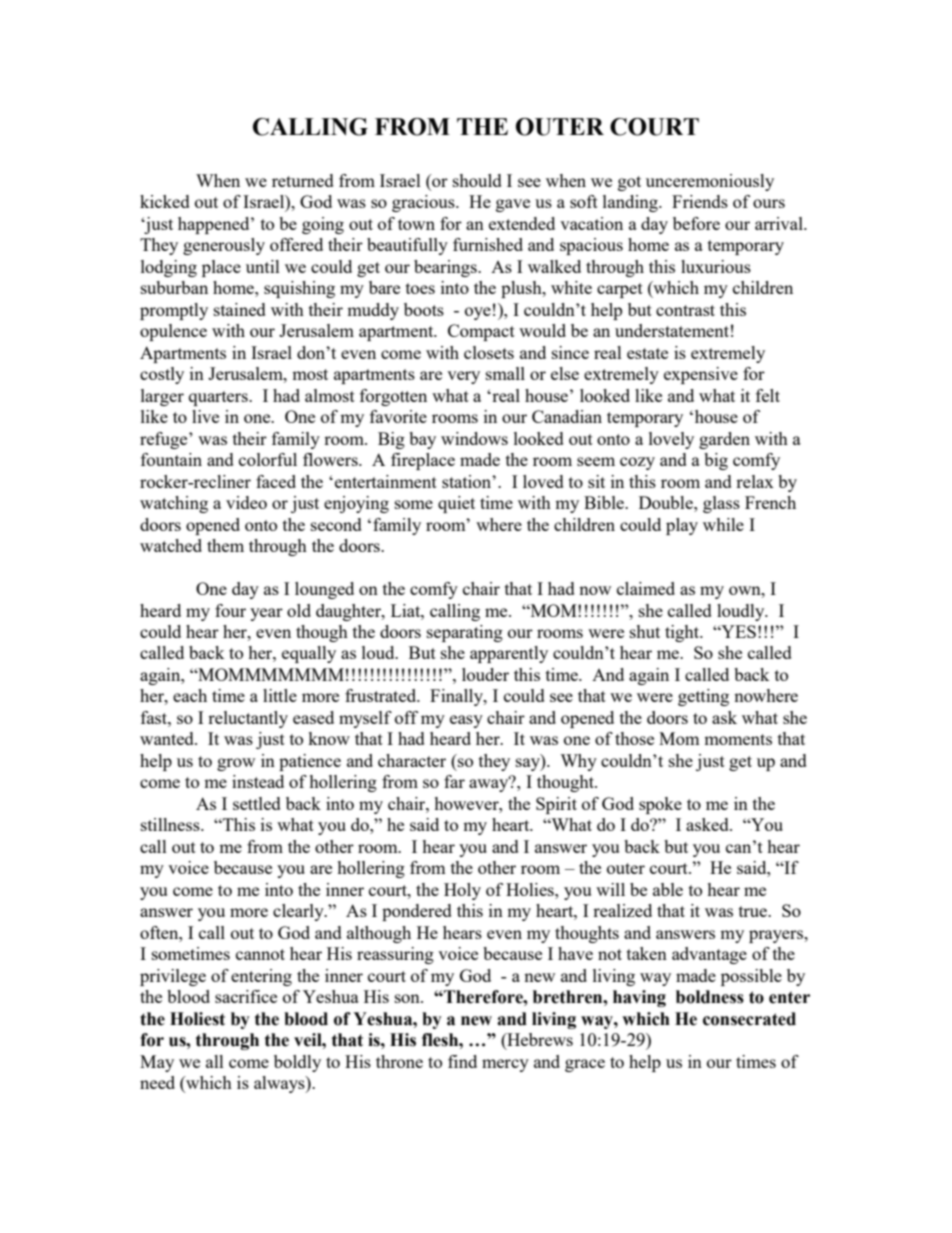  I want to click on boldly, so click(297, 1063).
